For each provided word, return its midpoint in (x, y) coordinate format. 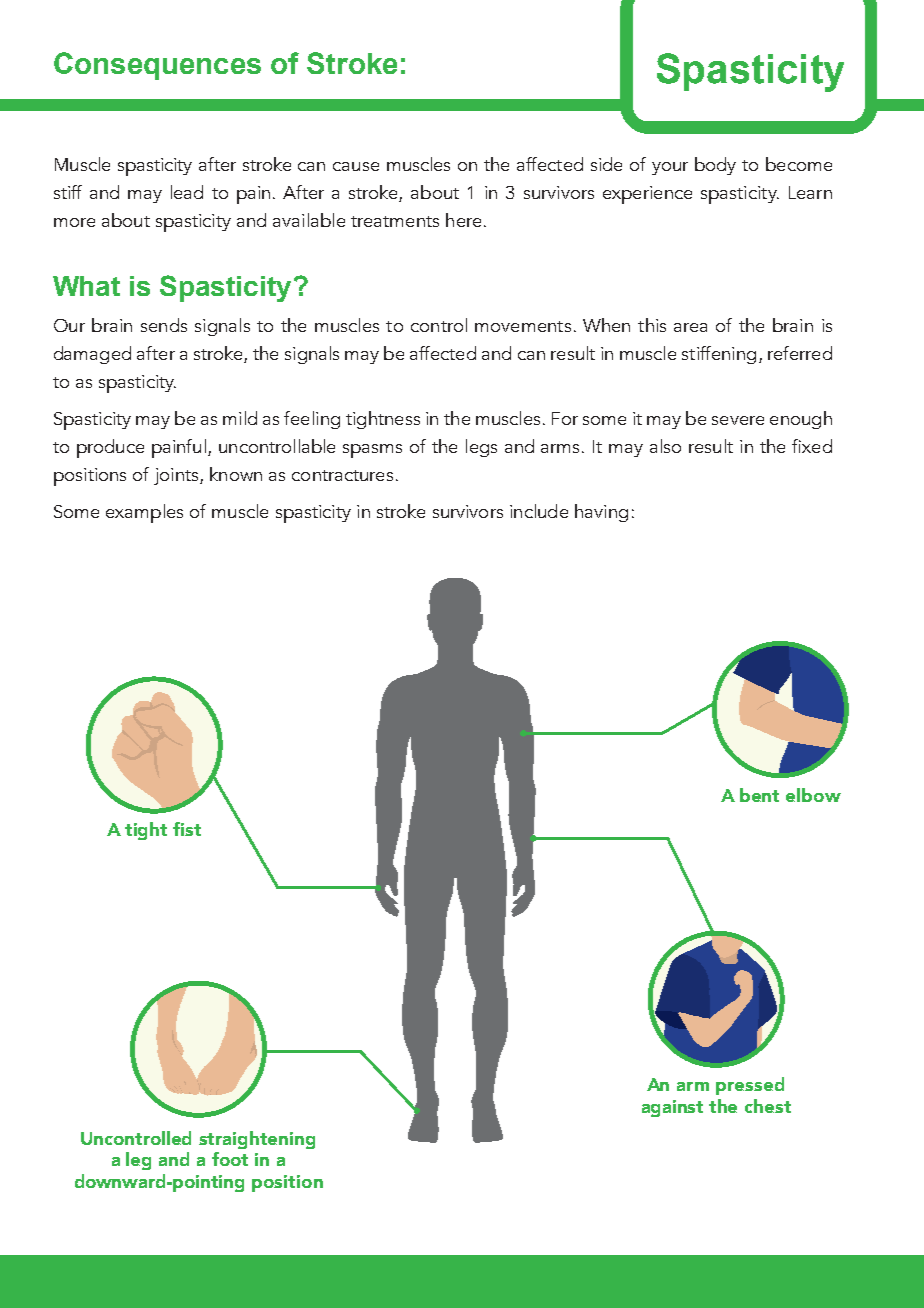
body (715, 166)
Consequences (157, 66)
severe (738, 420)
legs (481, 448)
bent (759, 795)
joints (177, 476)
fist (187, 829)
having (601, 513)
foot (230, 1159)
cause (356, 166)
